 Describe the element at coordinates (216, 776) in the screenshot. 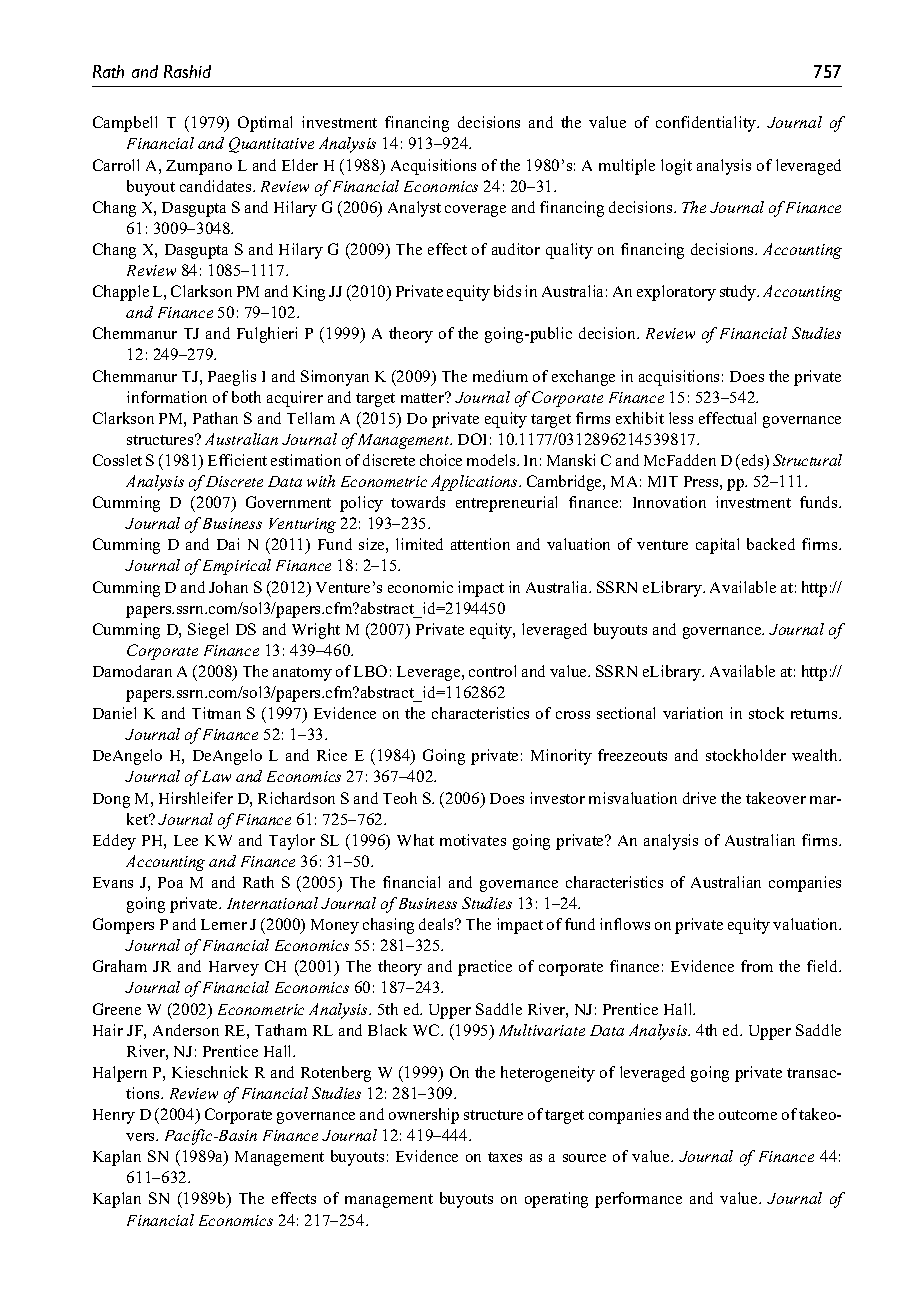

I see `Law` at that location.
